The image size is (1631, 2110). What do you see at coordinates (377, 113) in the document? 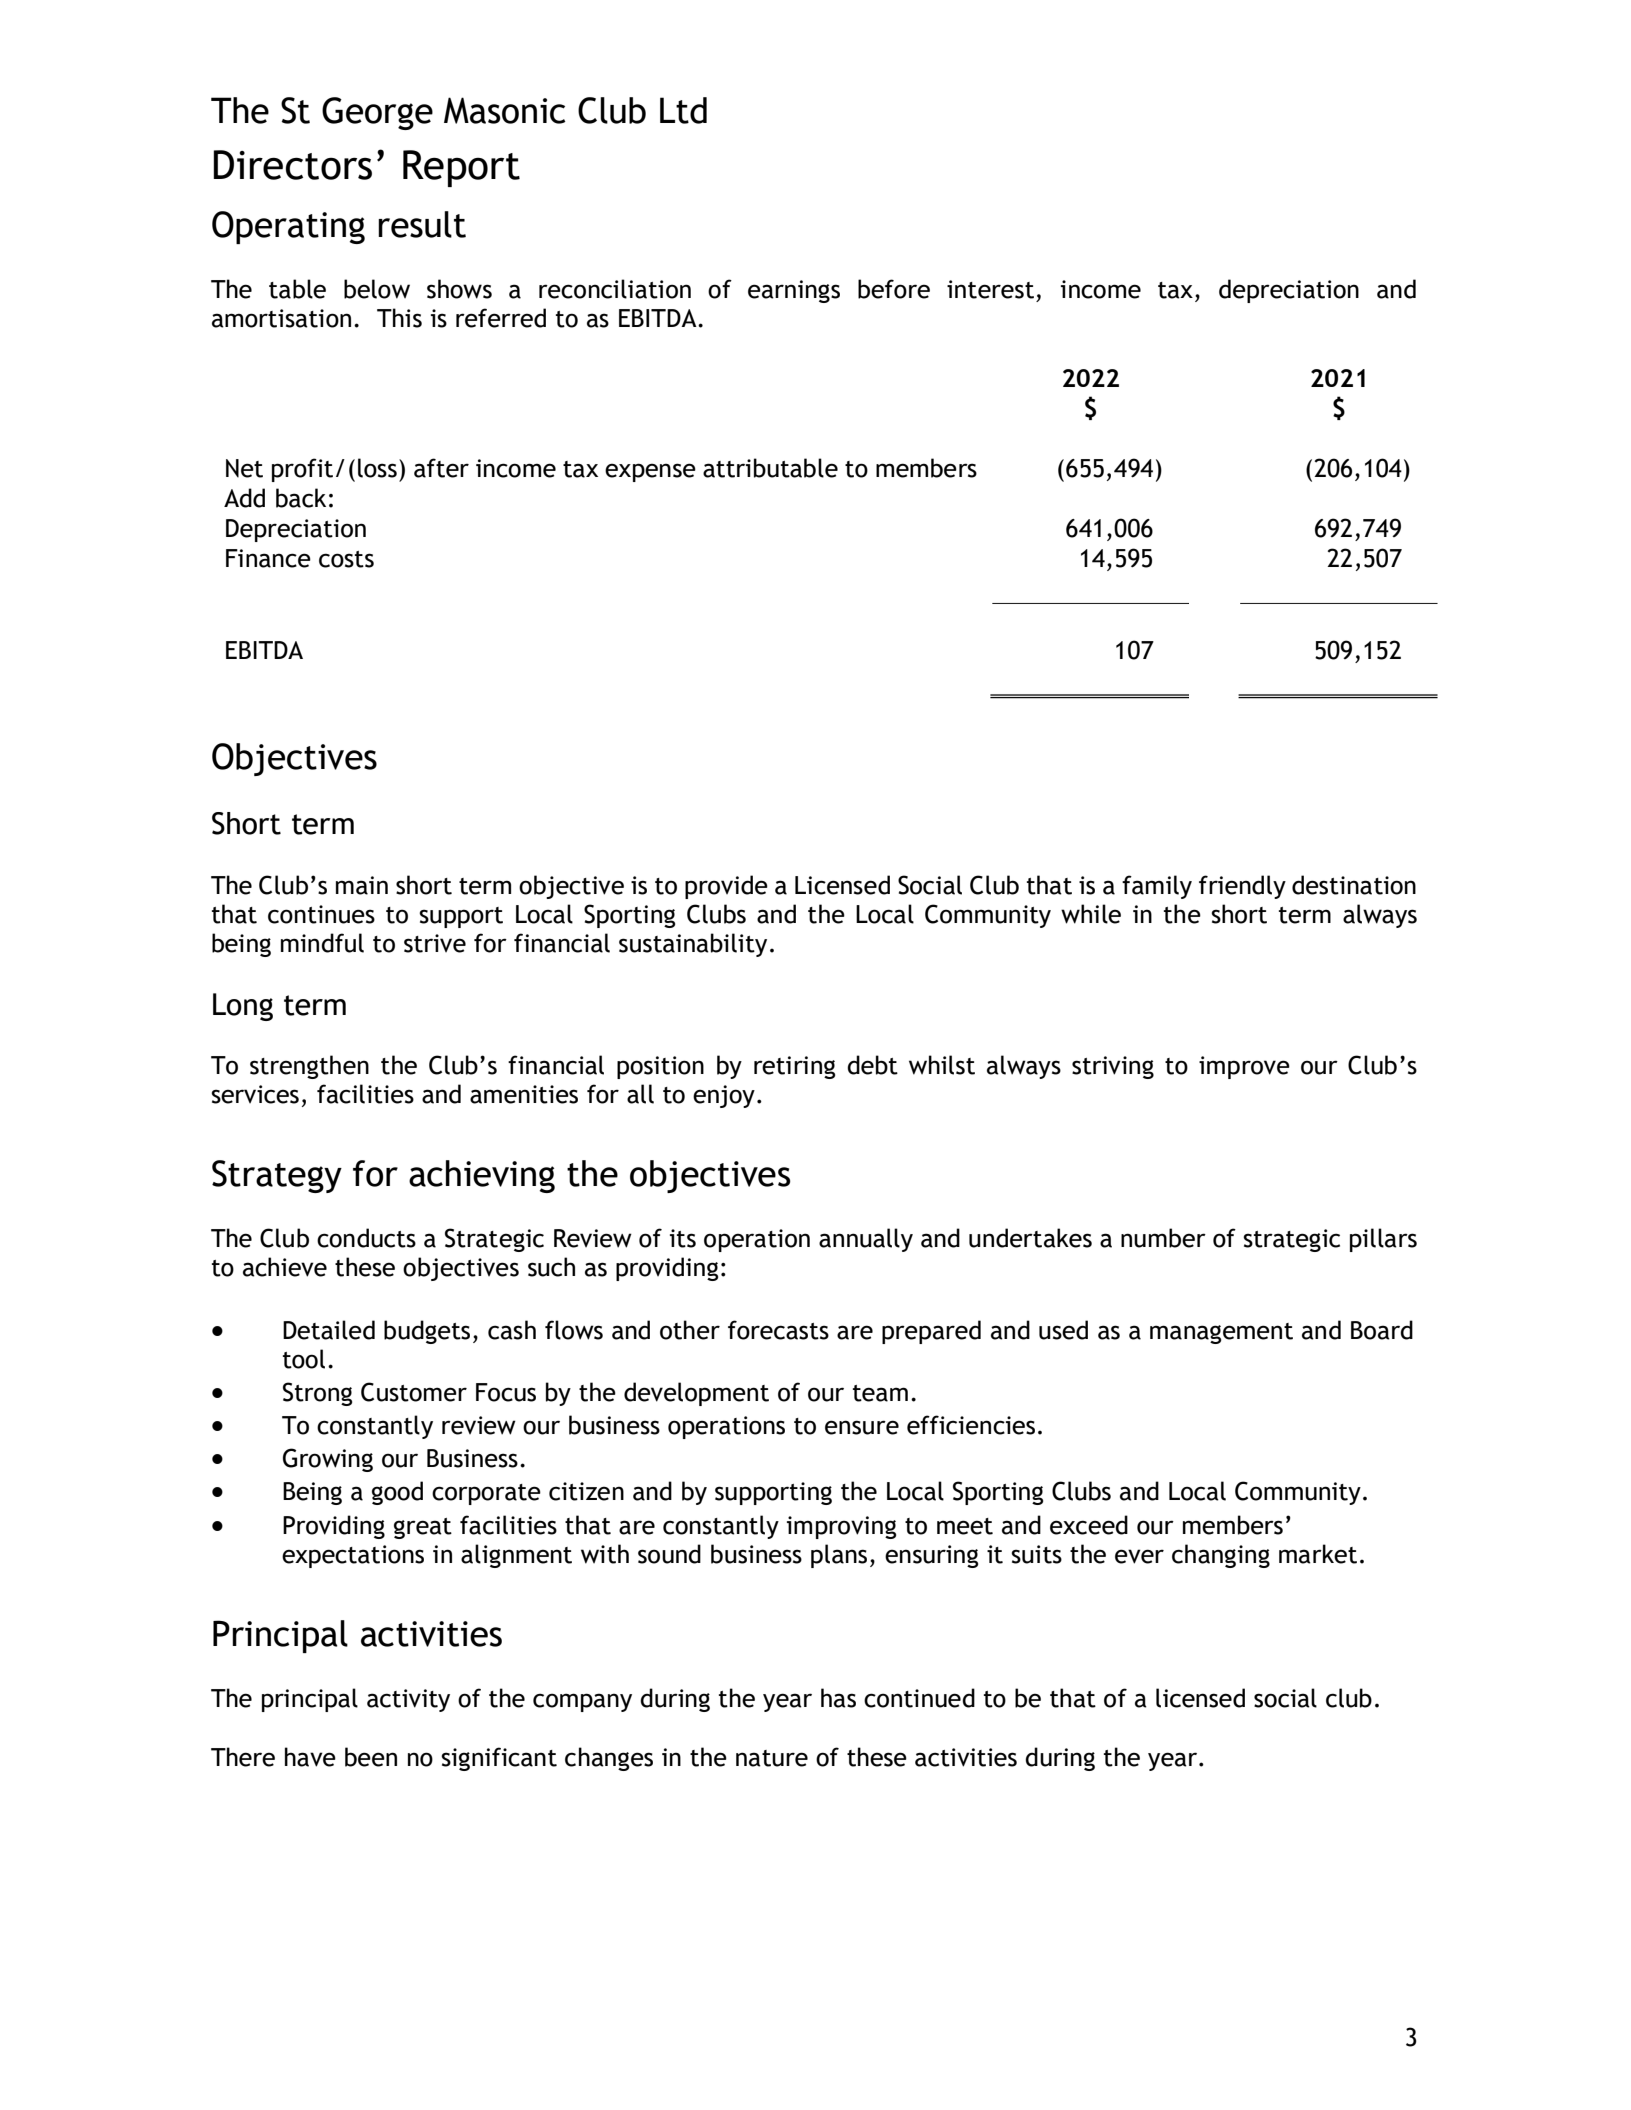
I see `George` at bounding box center [377, 113].
